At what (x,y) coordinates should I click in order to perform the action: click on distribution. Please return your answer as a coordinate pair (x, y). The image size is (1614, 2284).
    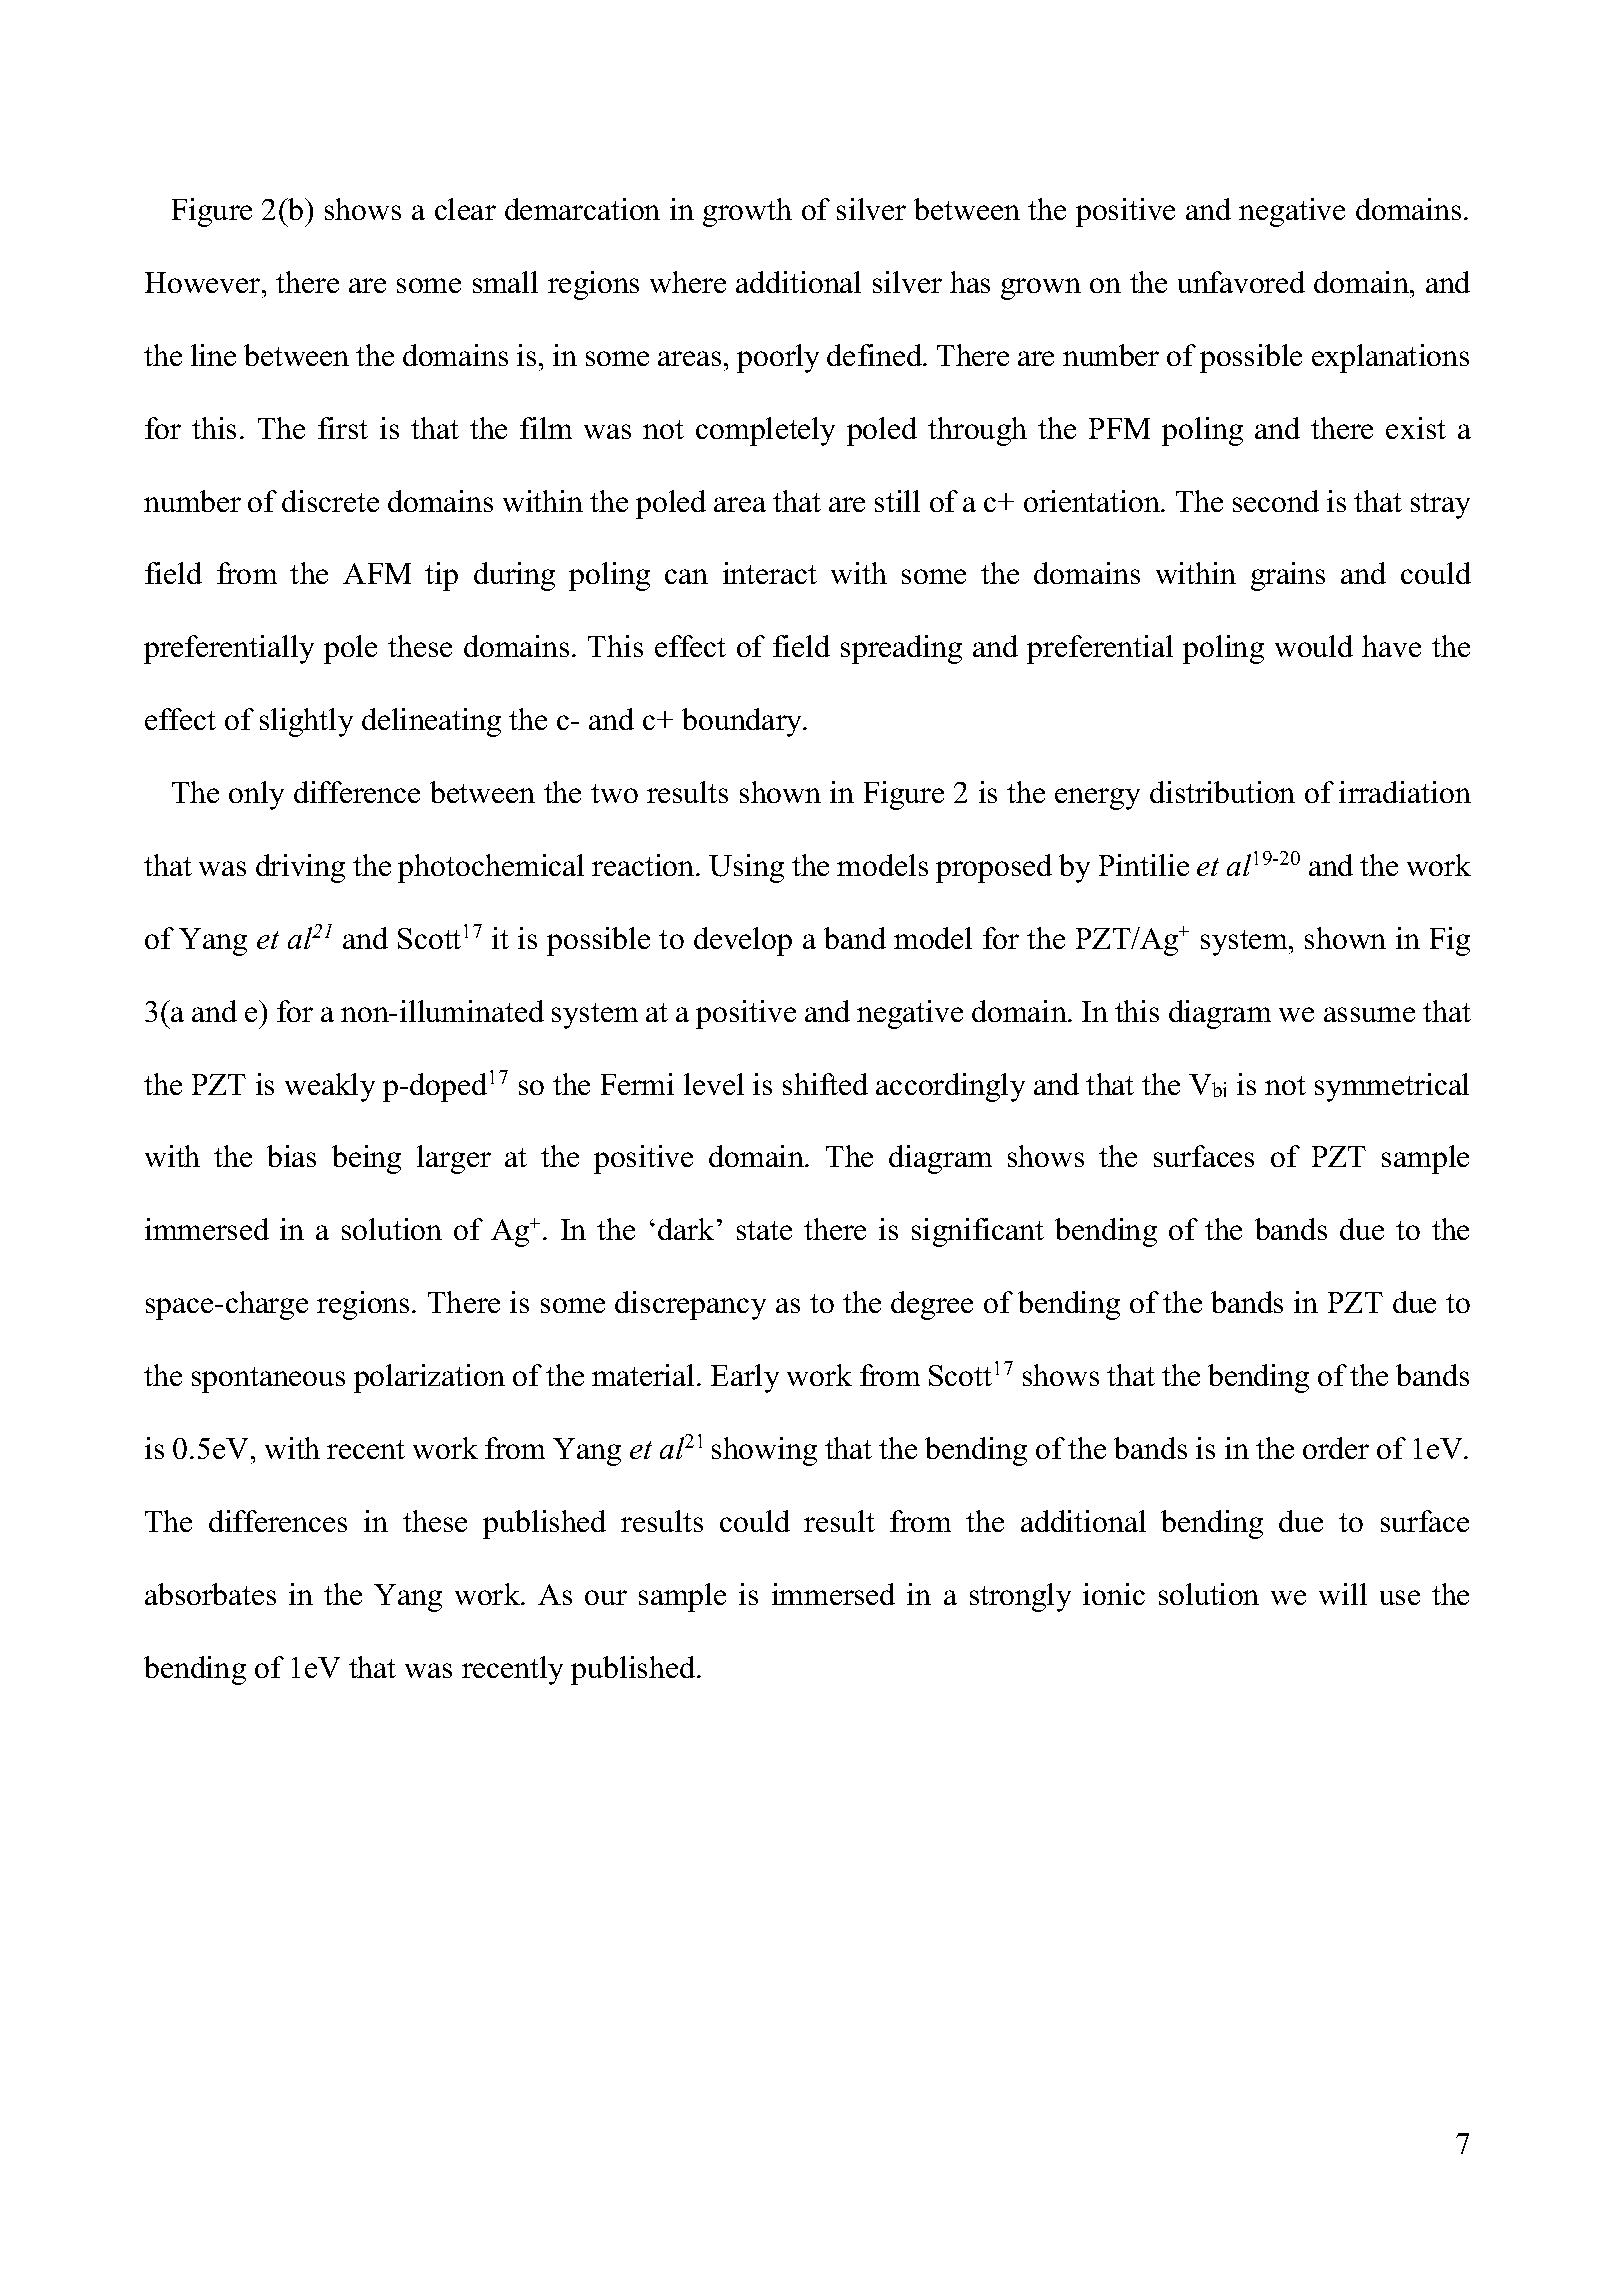
    Looking at the image, I should click on (1222, 792).
